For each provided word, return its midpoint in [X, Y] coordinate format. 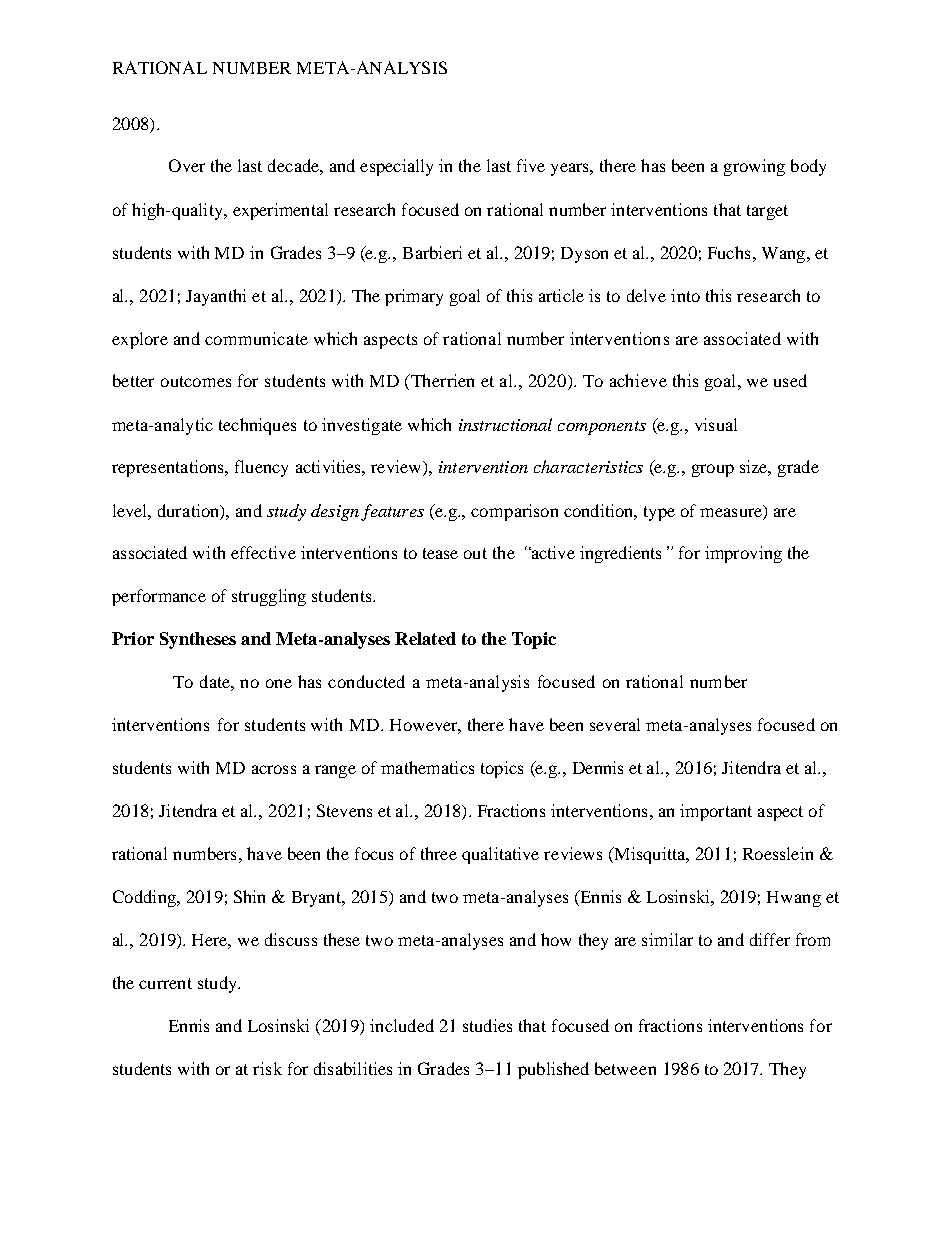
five [531, 165]
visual [716, 424]
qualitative [500, 855]
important [716, 812]
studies [487, 1025]
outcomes [196, 381]
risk [267, 1068]
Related [425, 638]
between [625, 1068]
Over [187, 165]
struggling [269, 597]
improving [743, 554]
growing [754, 167]
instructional [505, 424]
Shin [249, 896]
